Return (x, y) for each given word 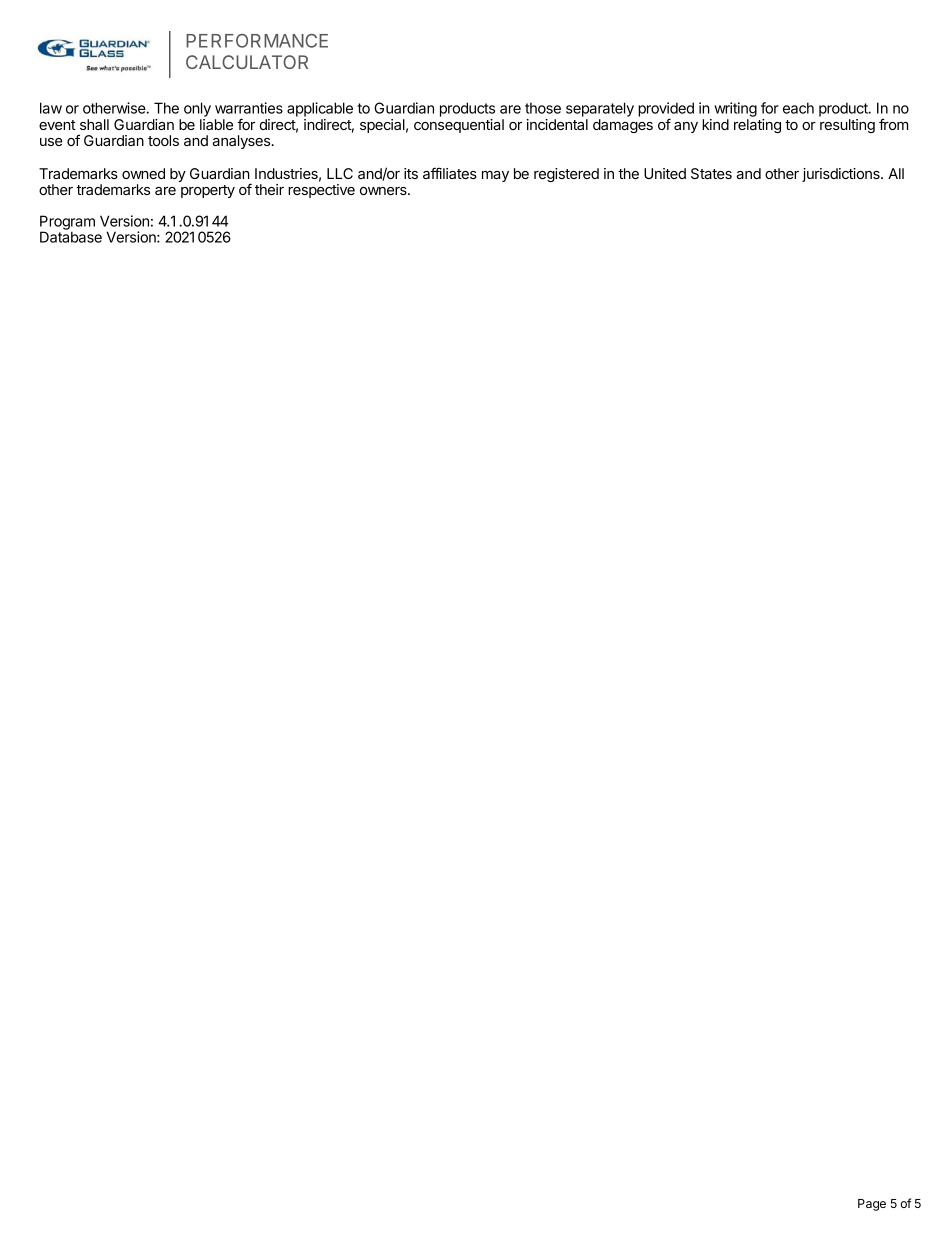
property (208, 191)
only (197, 111)
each (798, 108)
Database (71, 237)
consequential (459, 126)
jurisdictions (842, 175)
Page (872, 1205)
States (711, 173)
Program (67, 223)
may (495, 176)
